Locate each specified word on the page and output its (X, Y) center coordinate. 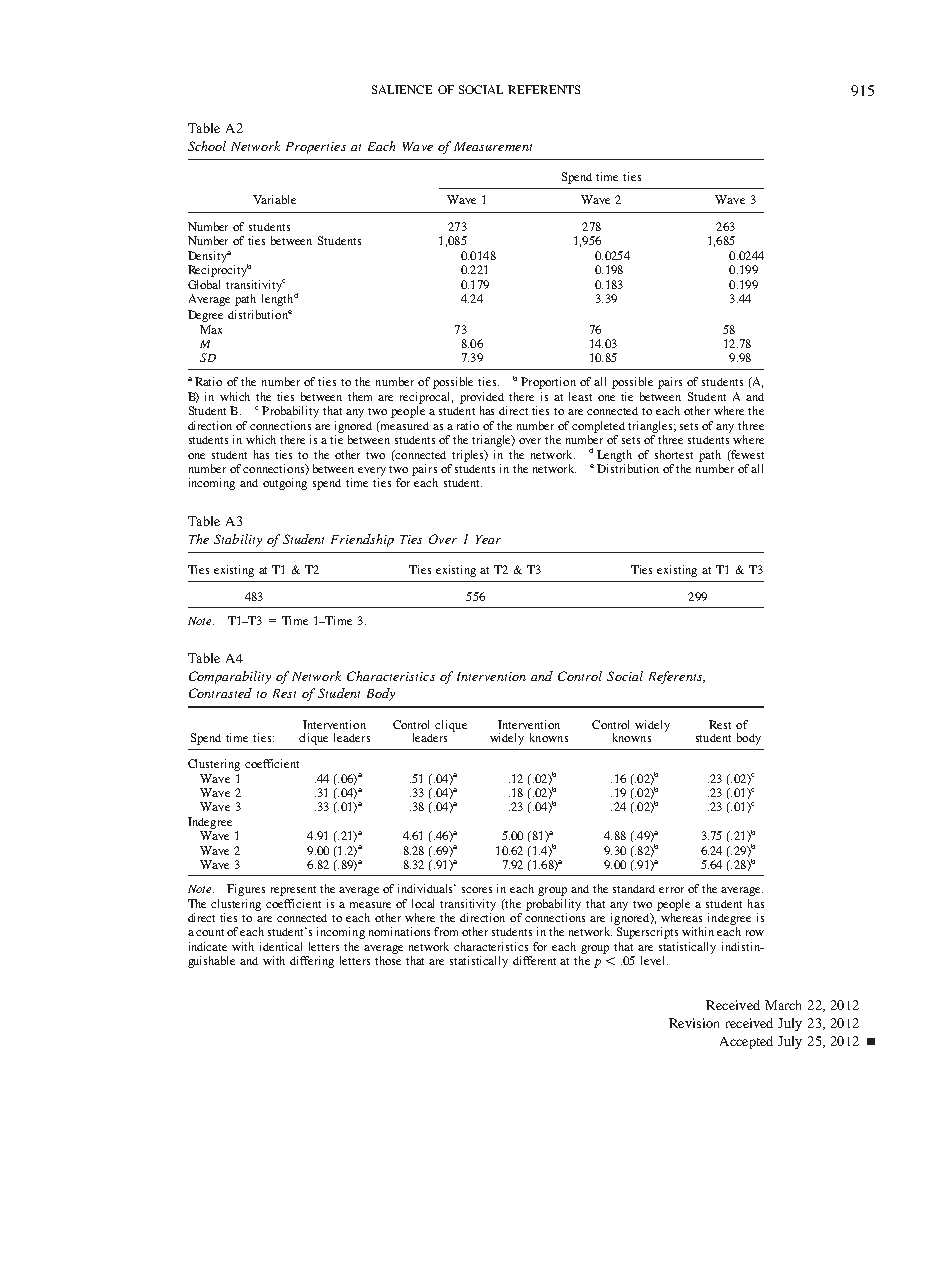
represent (293, 891)
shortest (674, 454)
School (207, 146)
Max (211, 329)
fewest (746, 455)
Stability (238, 540)
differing (312, 962)
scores (477, 890)
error (671, 890)
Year (488, 539)
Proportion (548, 383)
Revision (694, 1023)
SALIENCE (402, 89)
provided (482, 398)
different (534, 960)
